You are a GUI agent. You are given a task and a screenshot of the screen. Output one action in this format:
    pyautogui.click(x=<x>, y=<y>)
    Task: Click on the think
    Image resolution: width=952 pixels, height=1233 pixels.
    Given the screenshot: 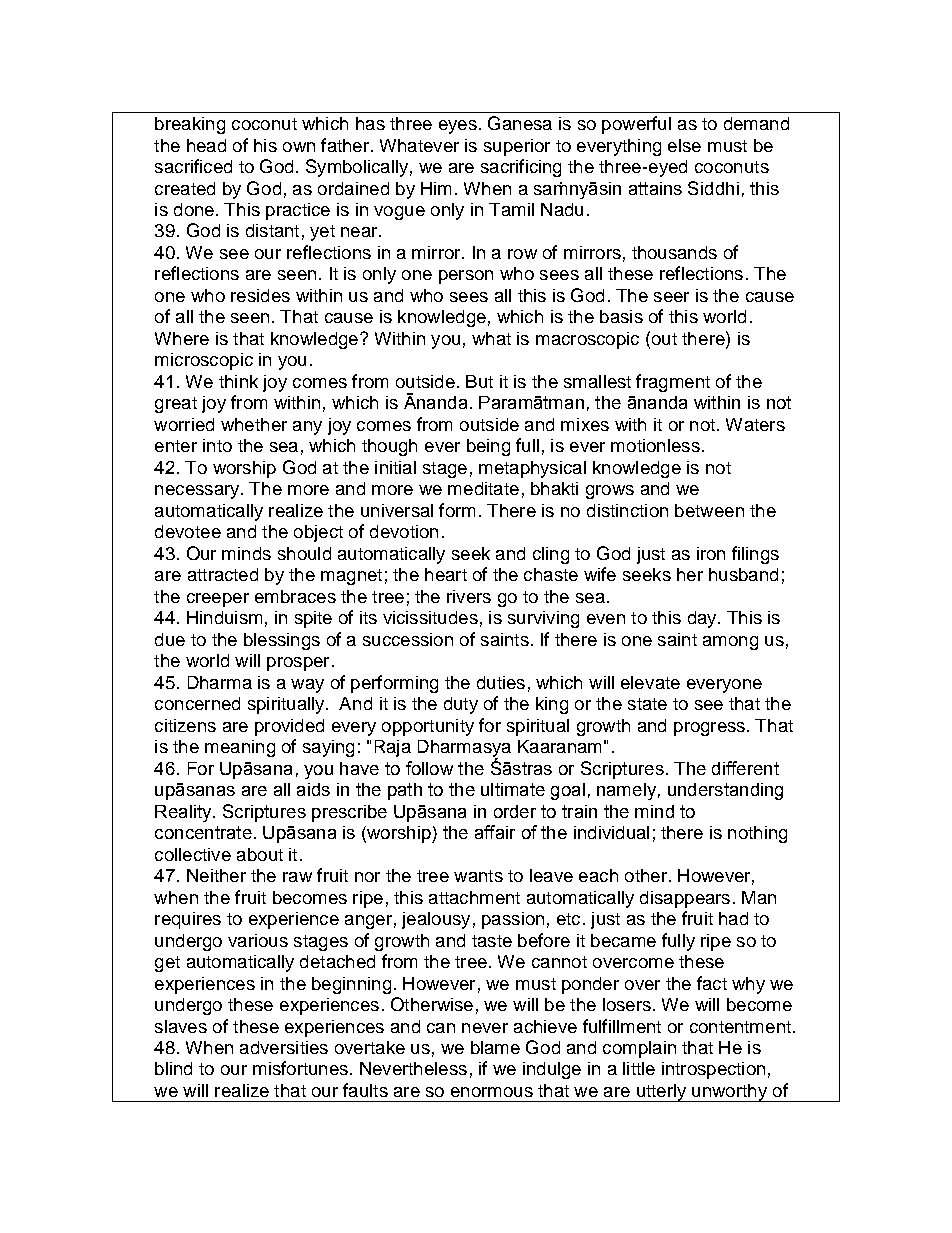 What is the action you would take?
    pyautogui.click(x=238, y=381)
